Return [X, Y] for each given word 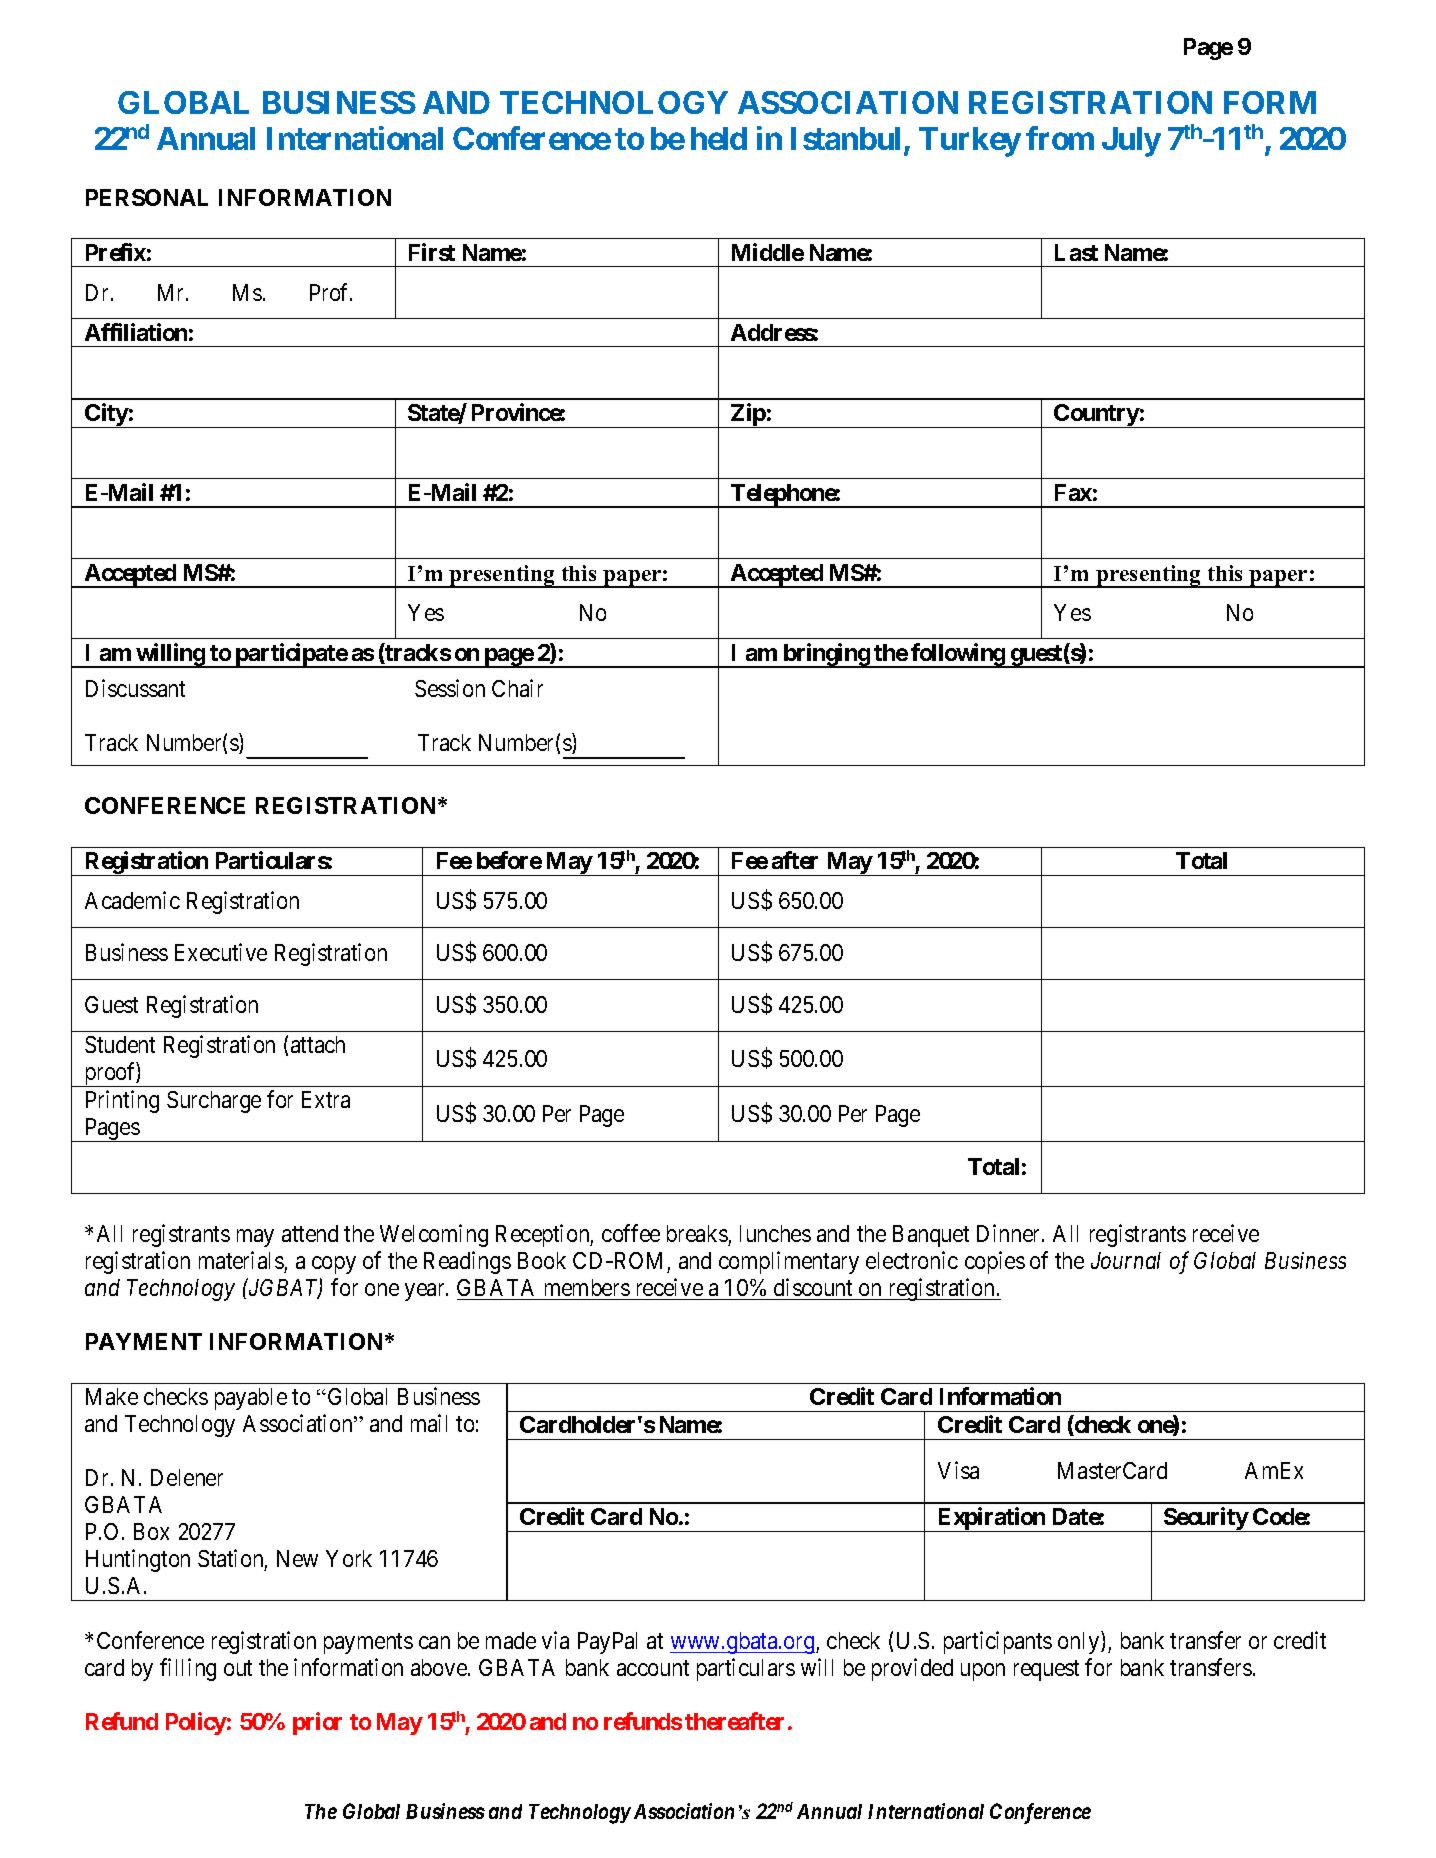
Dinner [1010, 1233]
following [958, 655]
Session [450, 688]
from [1060, 138]
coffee [631, 1233]
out [238, 1668]
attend [310, 1233]
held [719, 138]
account [653, 1668]
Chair [517, 688]
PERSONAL [147, 197]
